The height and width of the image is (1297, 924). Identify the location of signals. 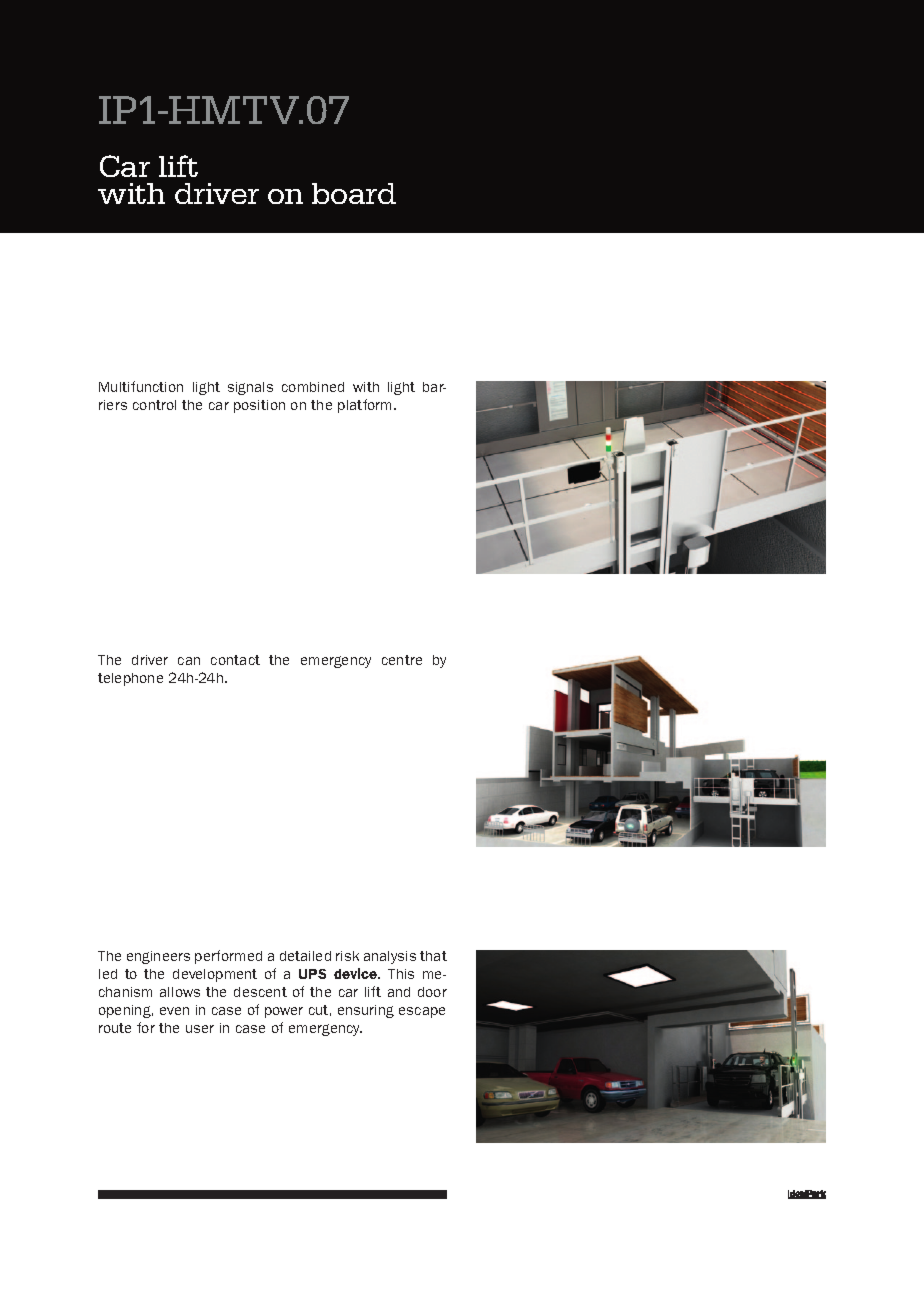
(250, 388).
